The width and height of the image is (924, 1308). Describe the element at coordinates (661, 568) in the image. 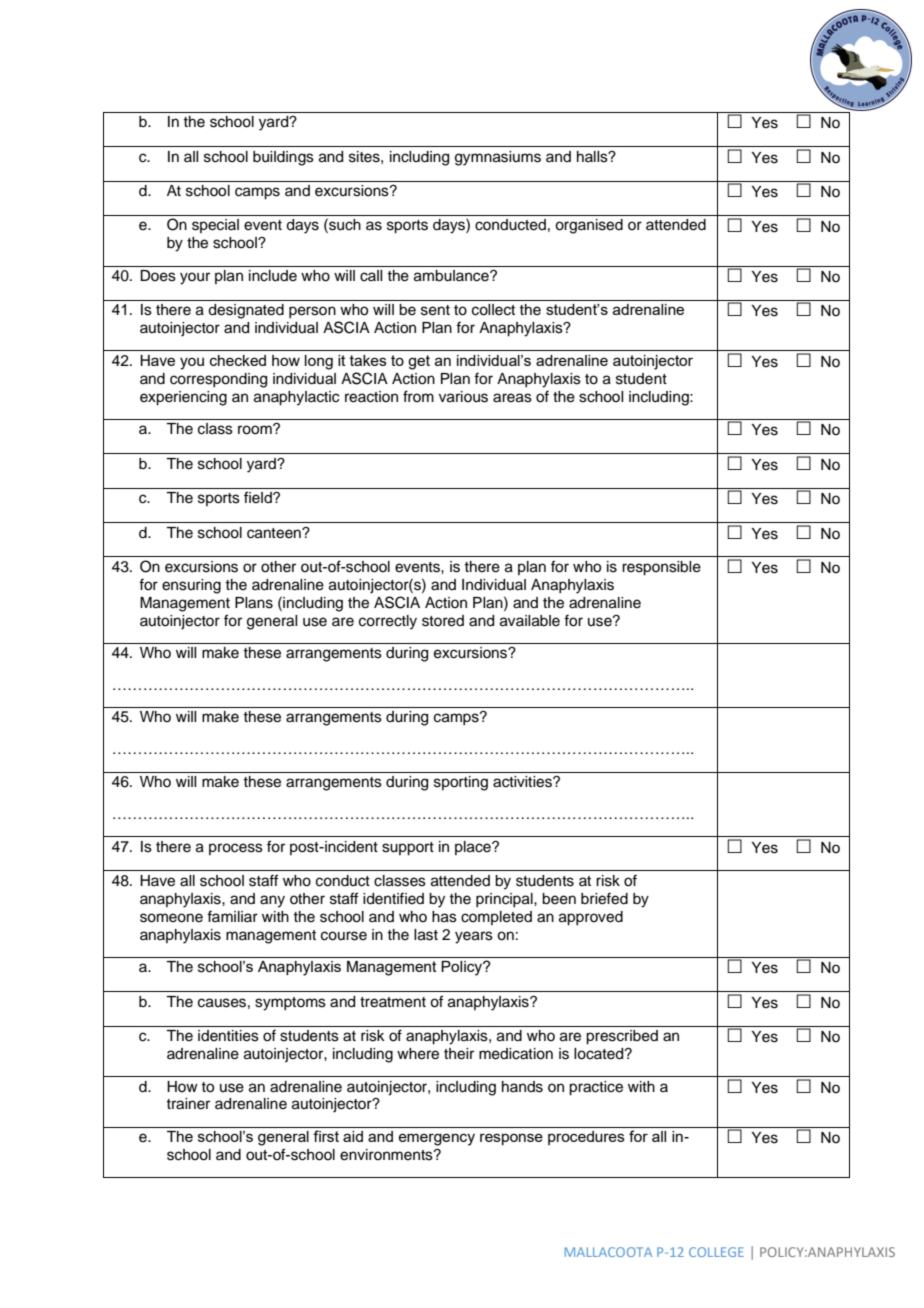

I see `responsible` at that location.
